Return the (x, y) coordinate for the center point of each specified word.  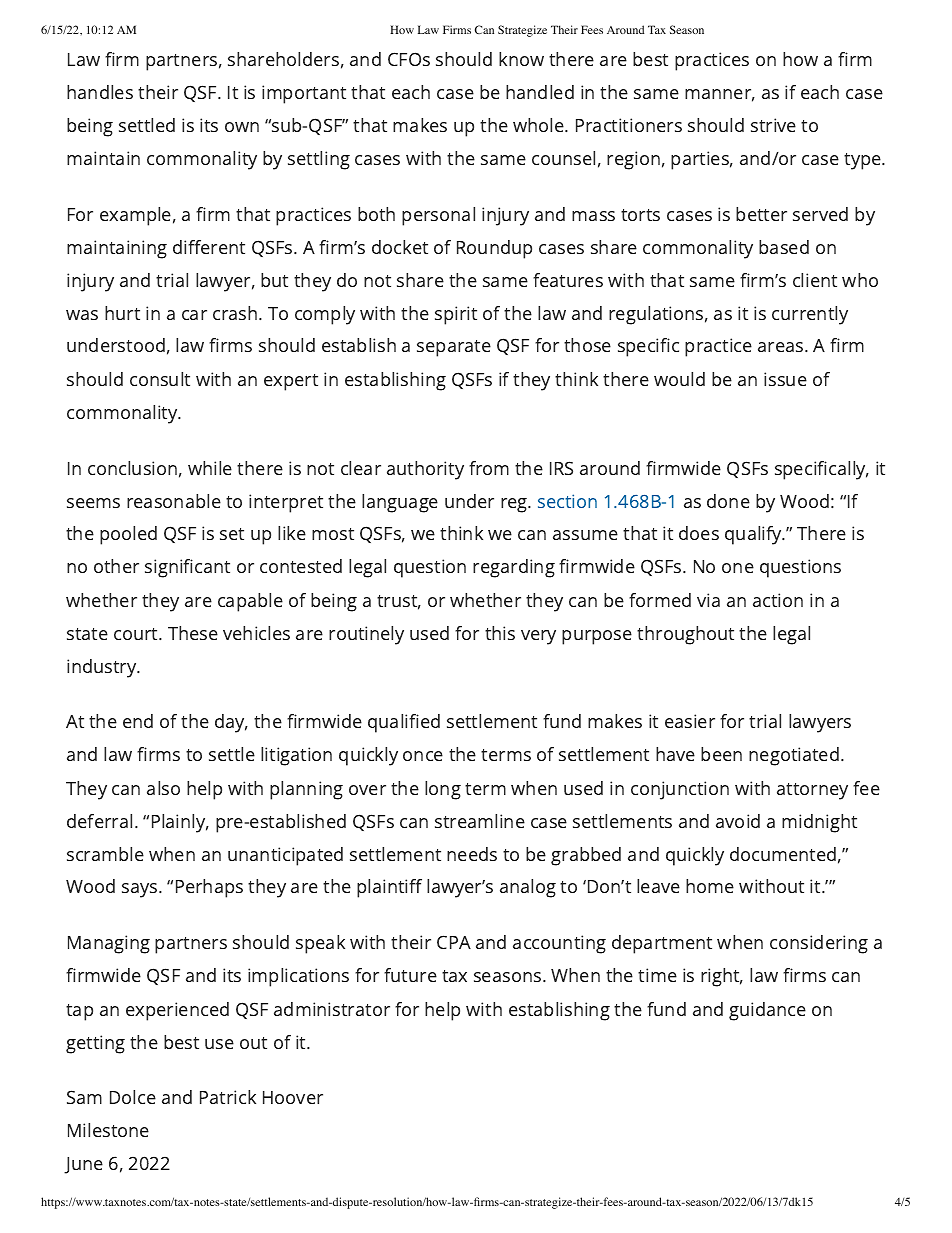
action (778, 600)
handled (540, 92)
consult (160, 379)
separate (454, 348)
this (500, 633)
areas (782, 347)
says (141, 890)
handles (100, 92)
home (710, 886)
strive (773, 125)
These (193, 633)
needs (472, 854)
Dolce (133, 1097)
